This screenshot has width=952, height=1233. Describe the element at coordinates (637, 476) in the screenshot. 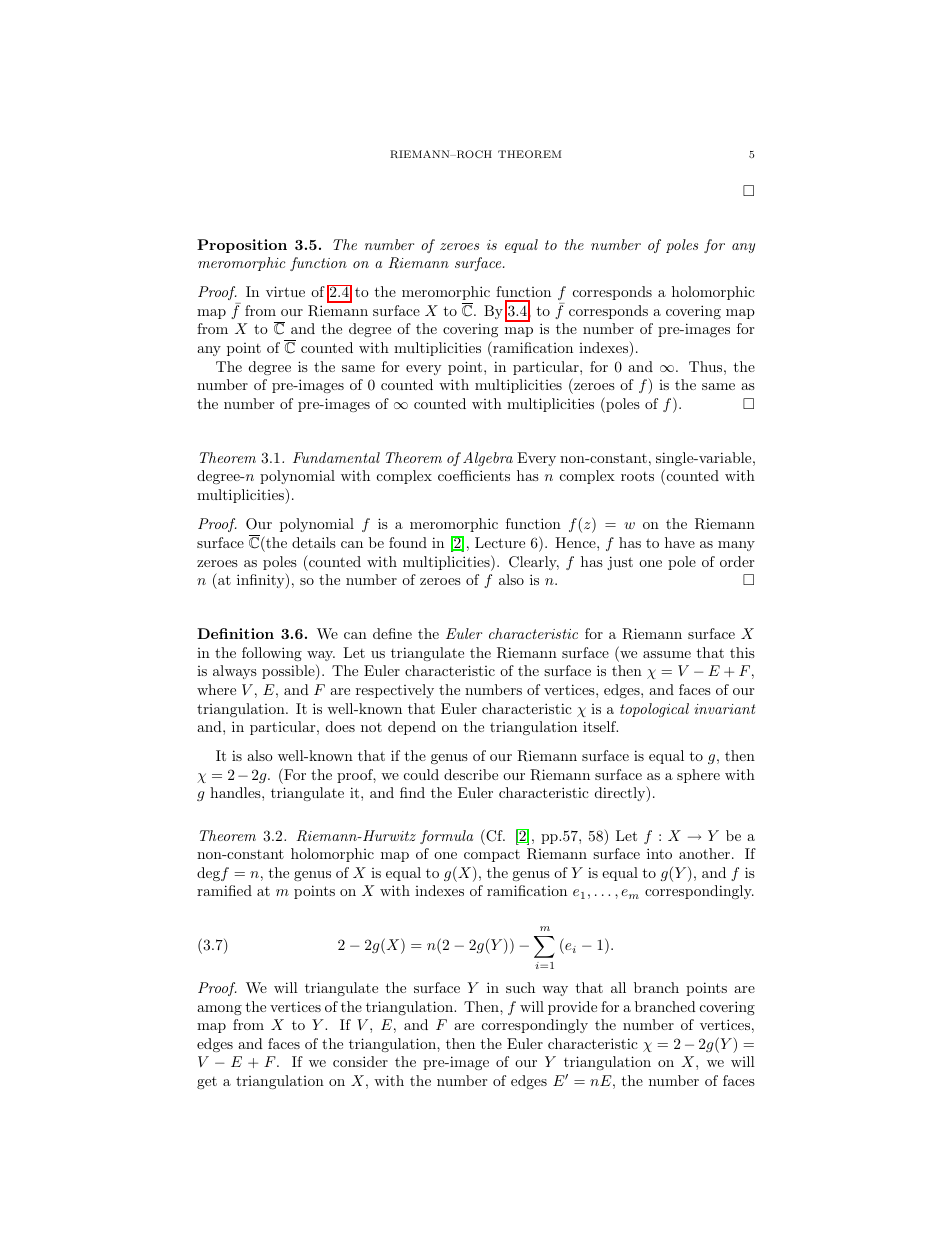

I see `roots` at that location.
